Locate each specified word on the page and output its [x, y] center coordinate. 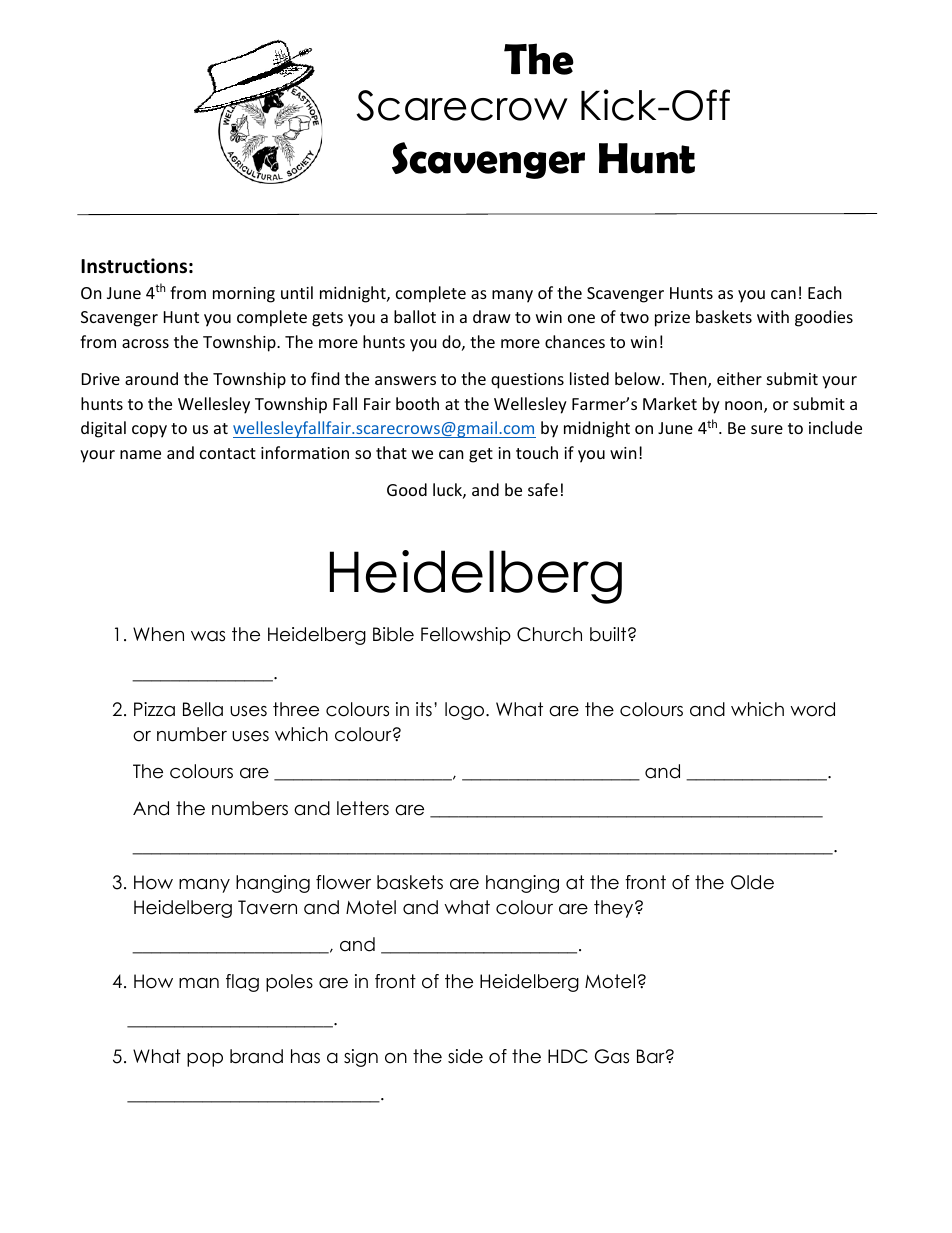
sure [767, 429]
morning [244, 295]
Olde [752, 882]
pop [205, 1060]
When [158, 634]
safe [543, 489]
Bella [203, 709]
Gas [612, 1056]
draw [492, 316]
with [773, 316]
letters [363, 808]
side [465, 1056]
